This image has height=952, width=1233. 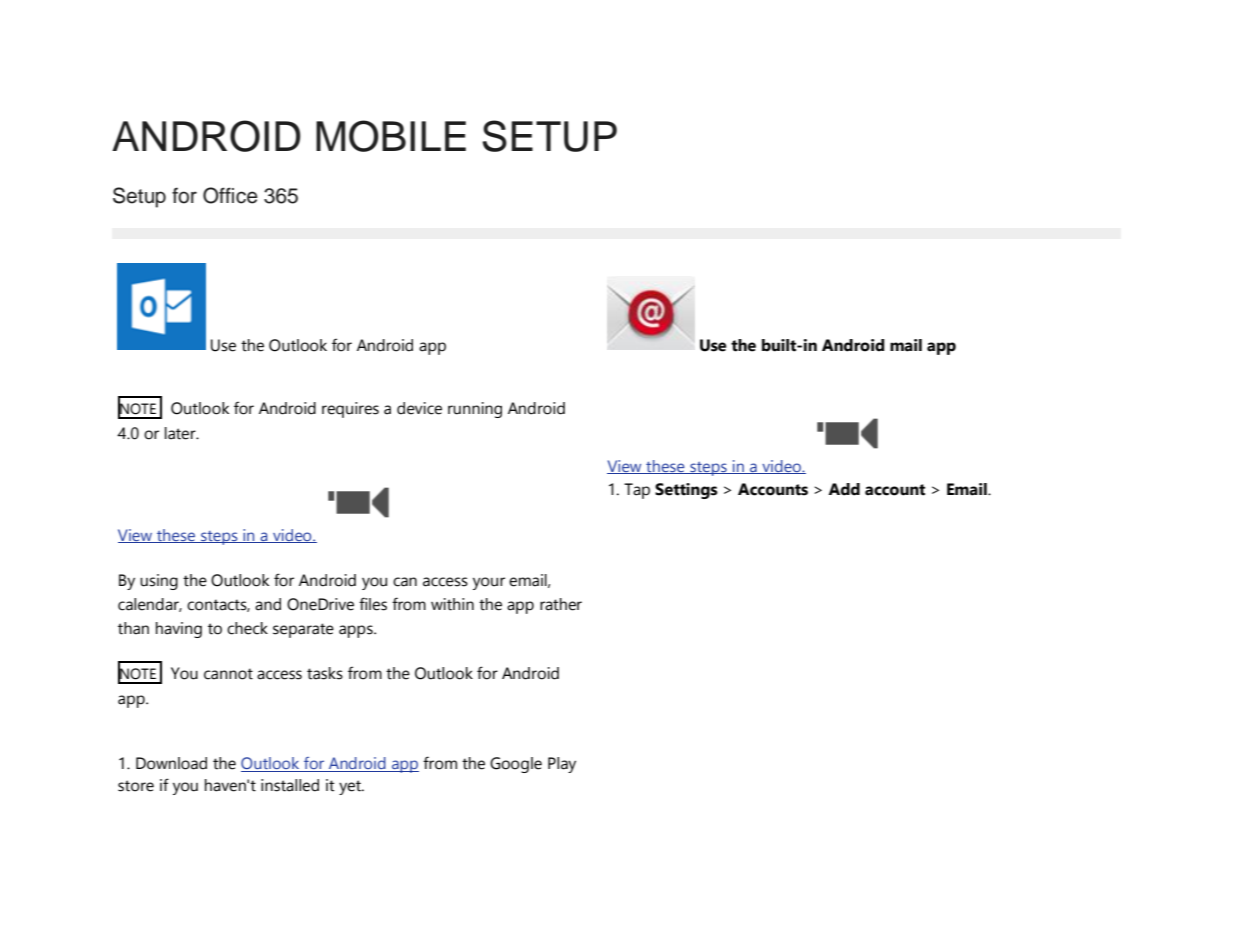 What do you see at coordinates (452, 604) in the image?
I see `within` at bounding box center [452, 604].
